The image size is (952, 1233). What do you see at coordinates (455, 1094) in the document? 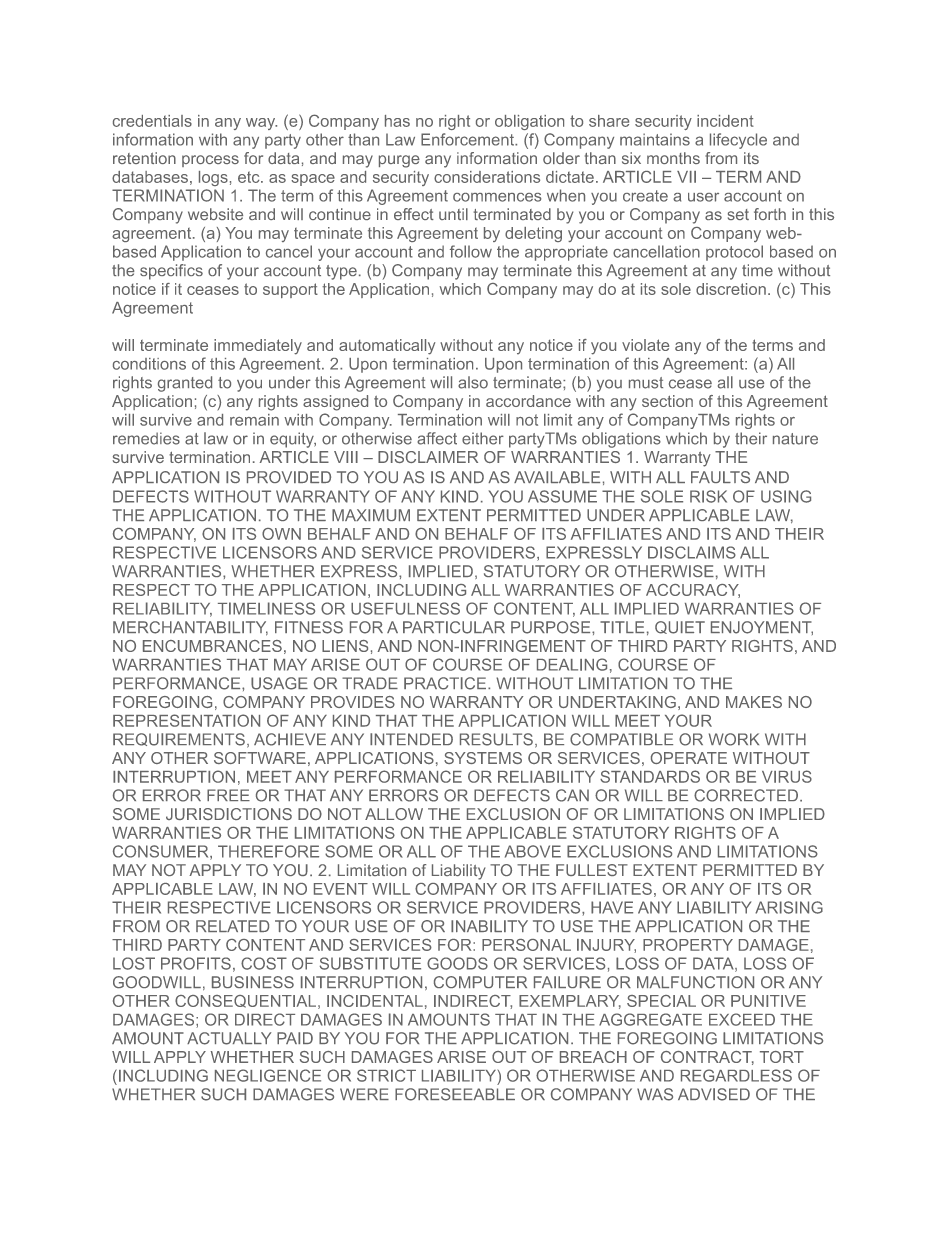
I see `FORESEEABLE` at bounding box center [455, 1094].
